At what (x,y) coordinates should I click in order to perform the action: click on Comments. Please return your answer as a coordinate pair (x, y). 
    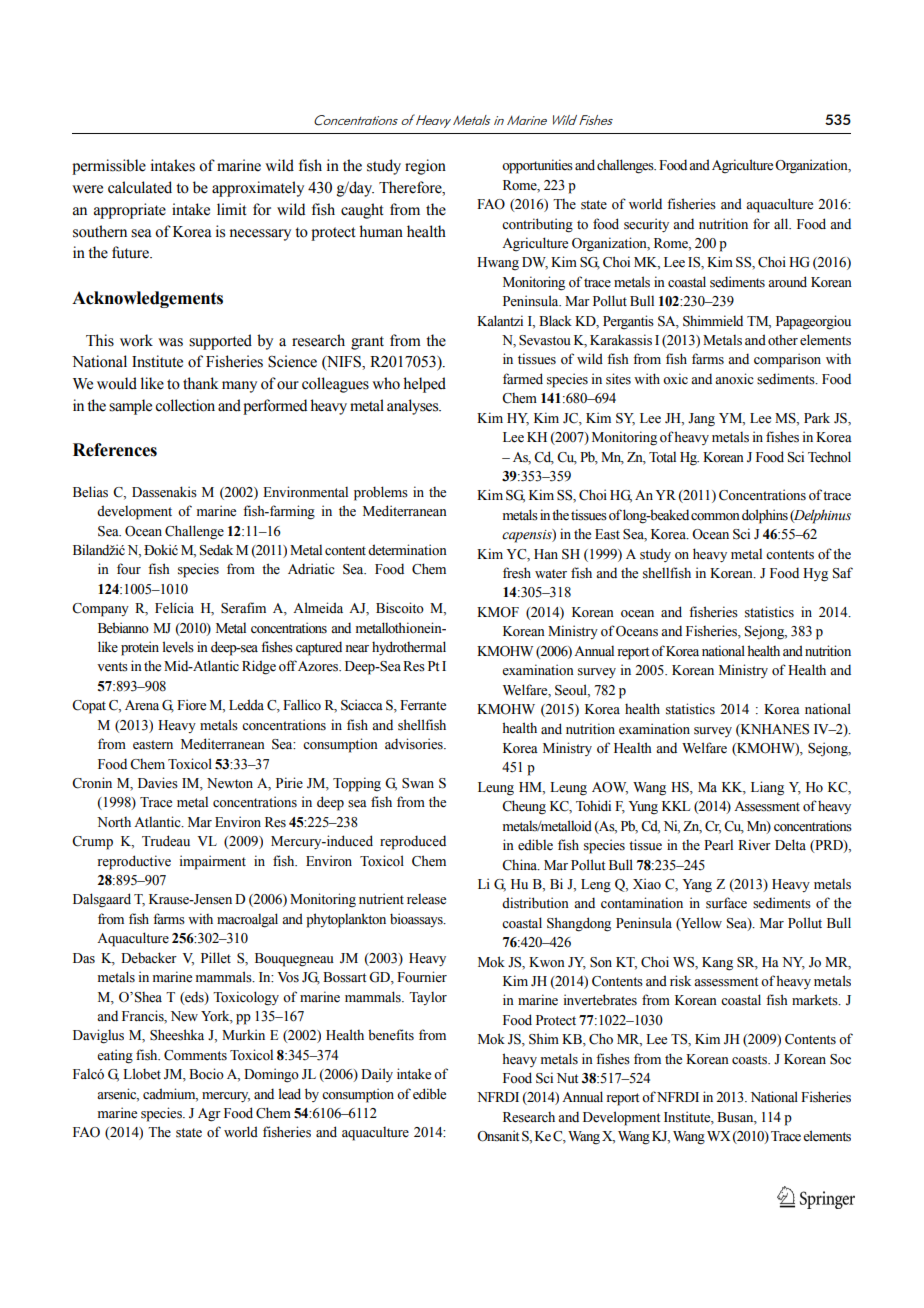
    Looking at the image, I should click on (195, 1055).
